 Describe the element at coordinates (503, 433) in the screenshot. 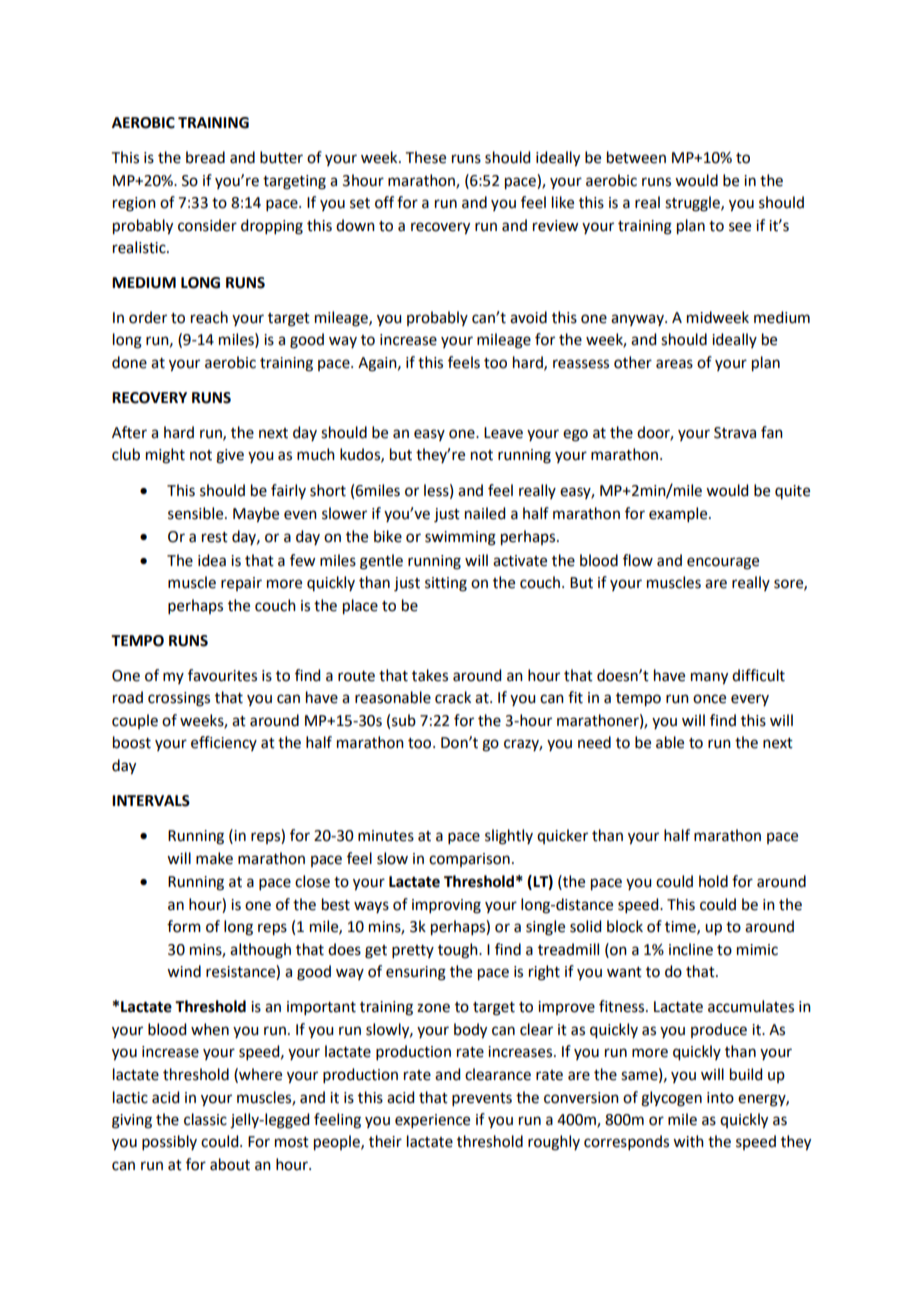

I see `Leave` at that location.
